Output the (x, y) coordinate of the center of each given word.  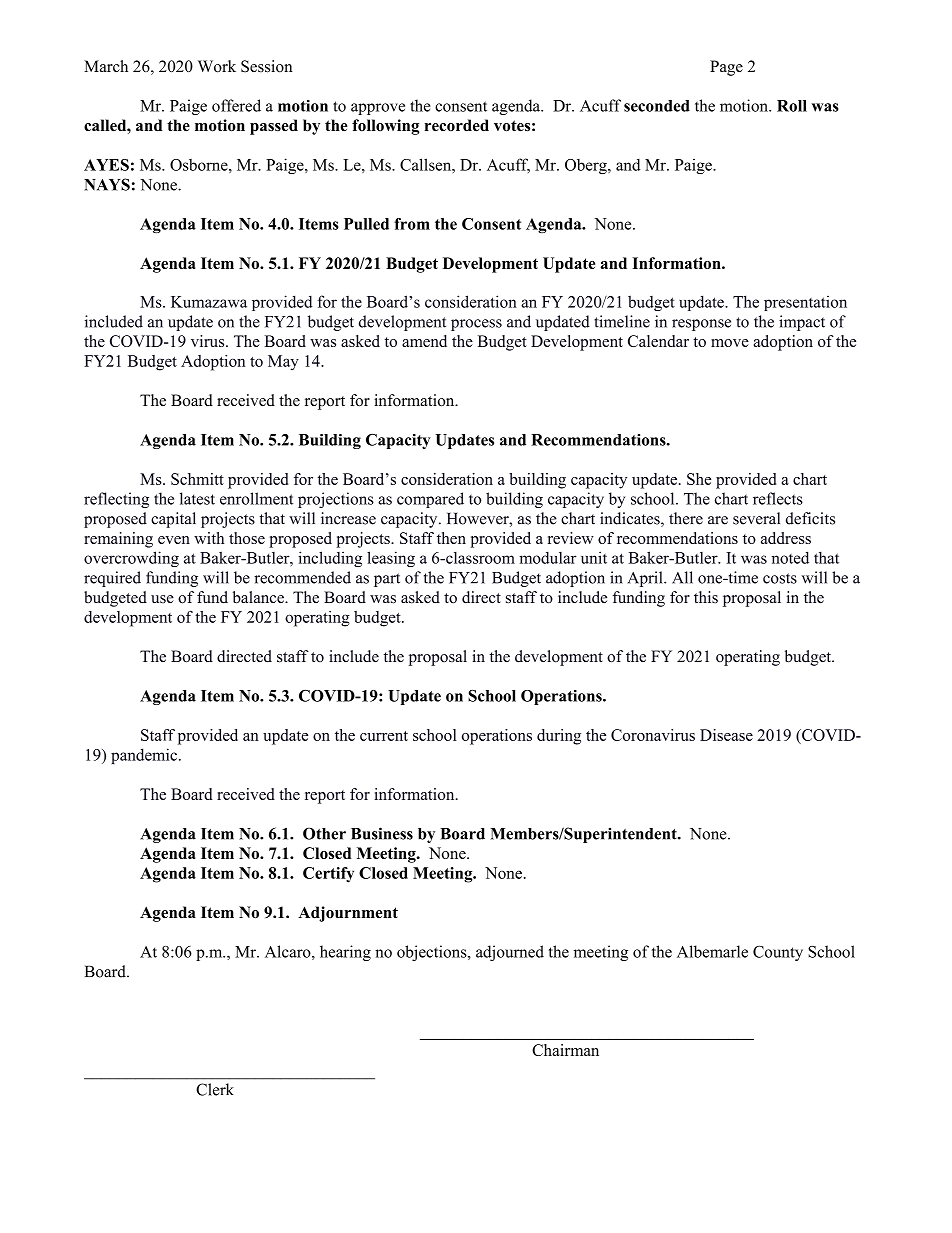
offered (236, 105)
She (699, 479)
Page (726, 68)
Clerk (215, 1089)
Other (324, 833)
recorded (457, 125)
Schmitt (197, 479)
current (384, 736)
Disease (726, 735)
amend (424, 341)
